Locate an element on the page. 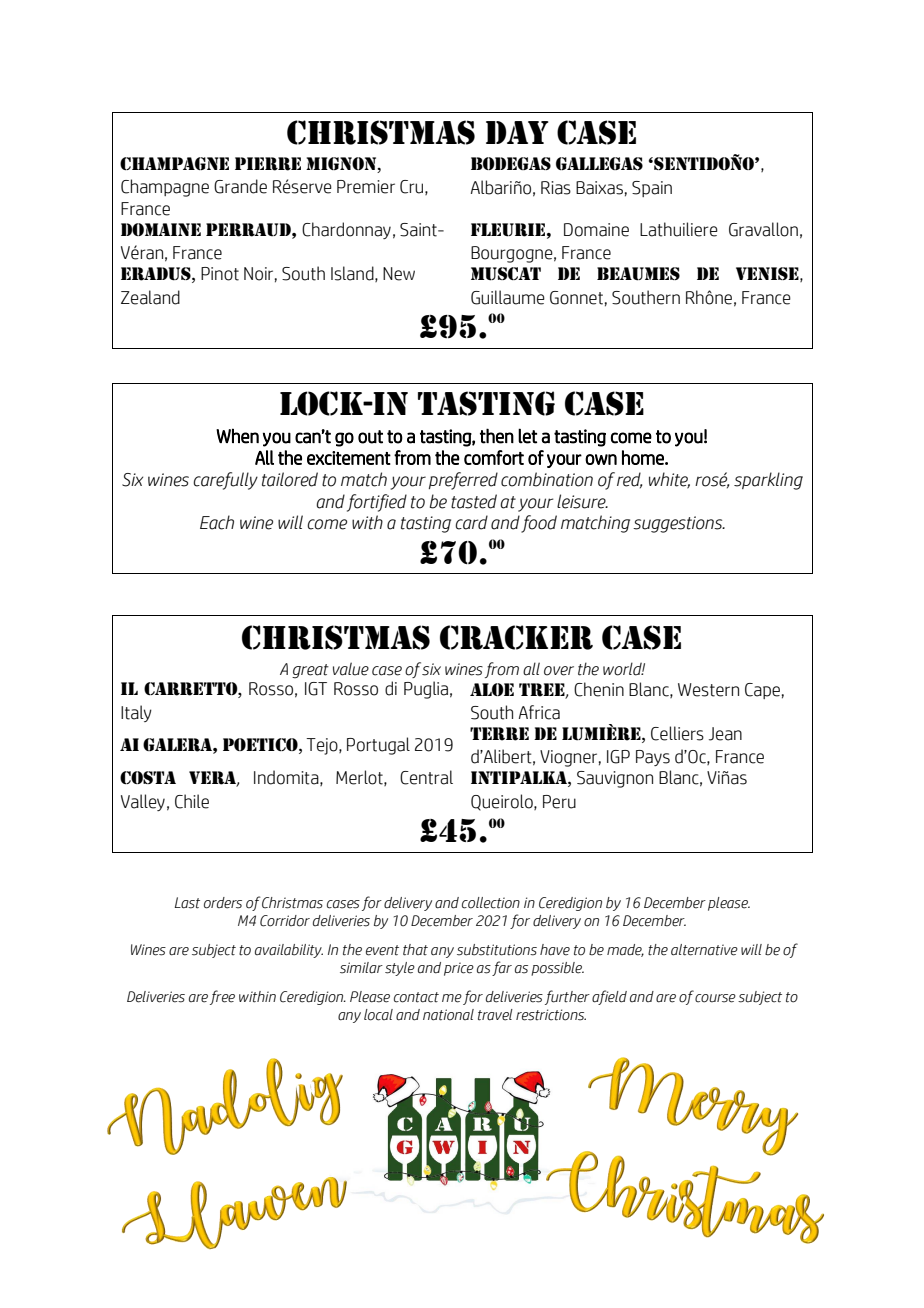 This image has height=1308, width=924. bodegas is located at coordinates (511, 163).
